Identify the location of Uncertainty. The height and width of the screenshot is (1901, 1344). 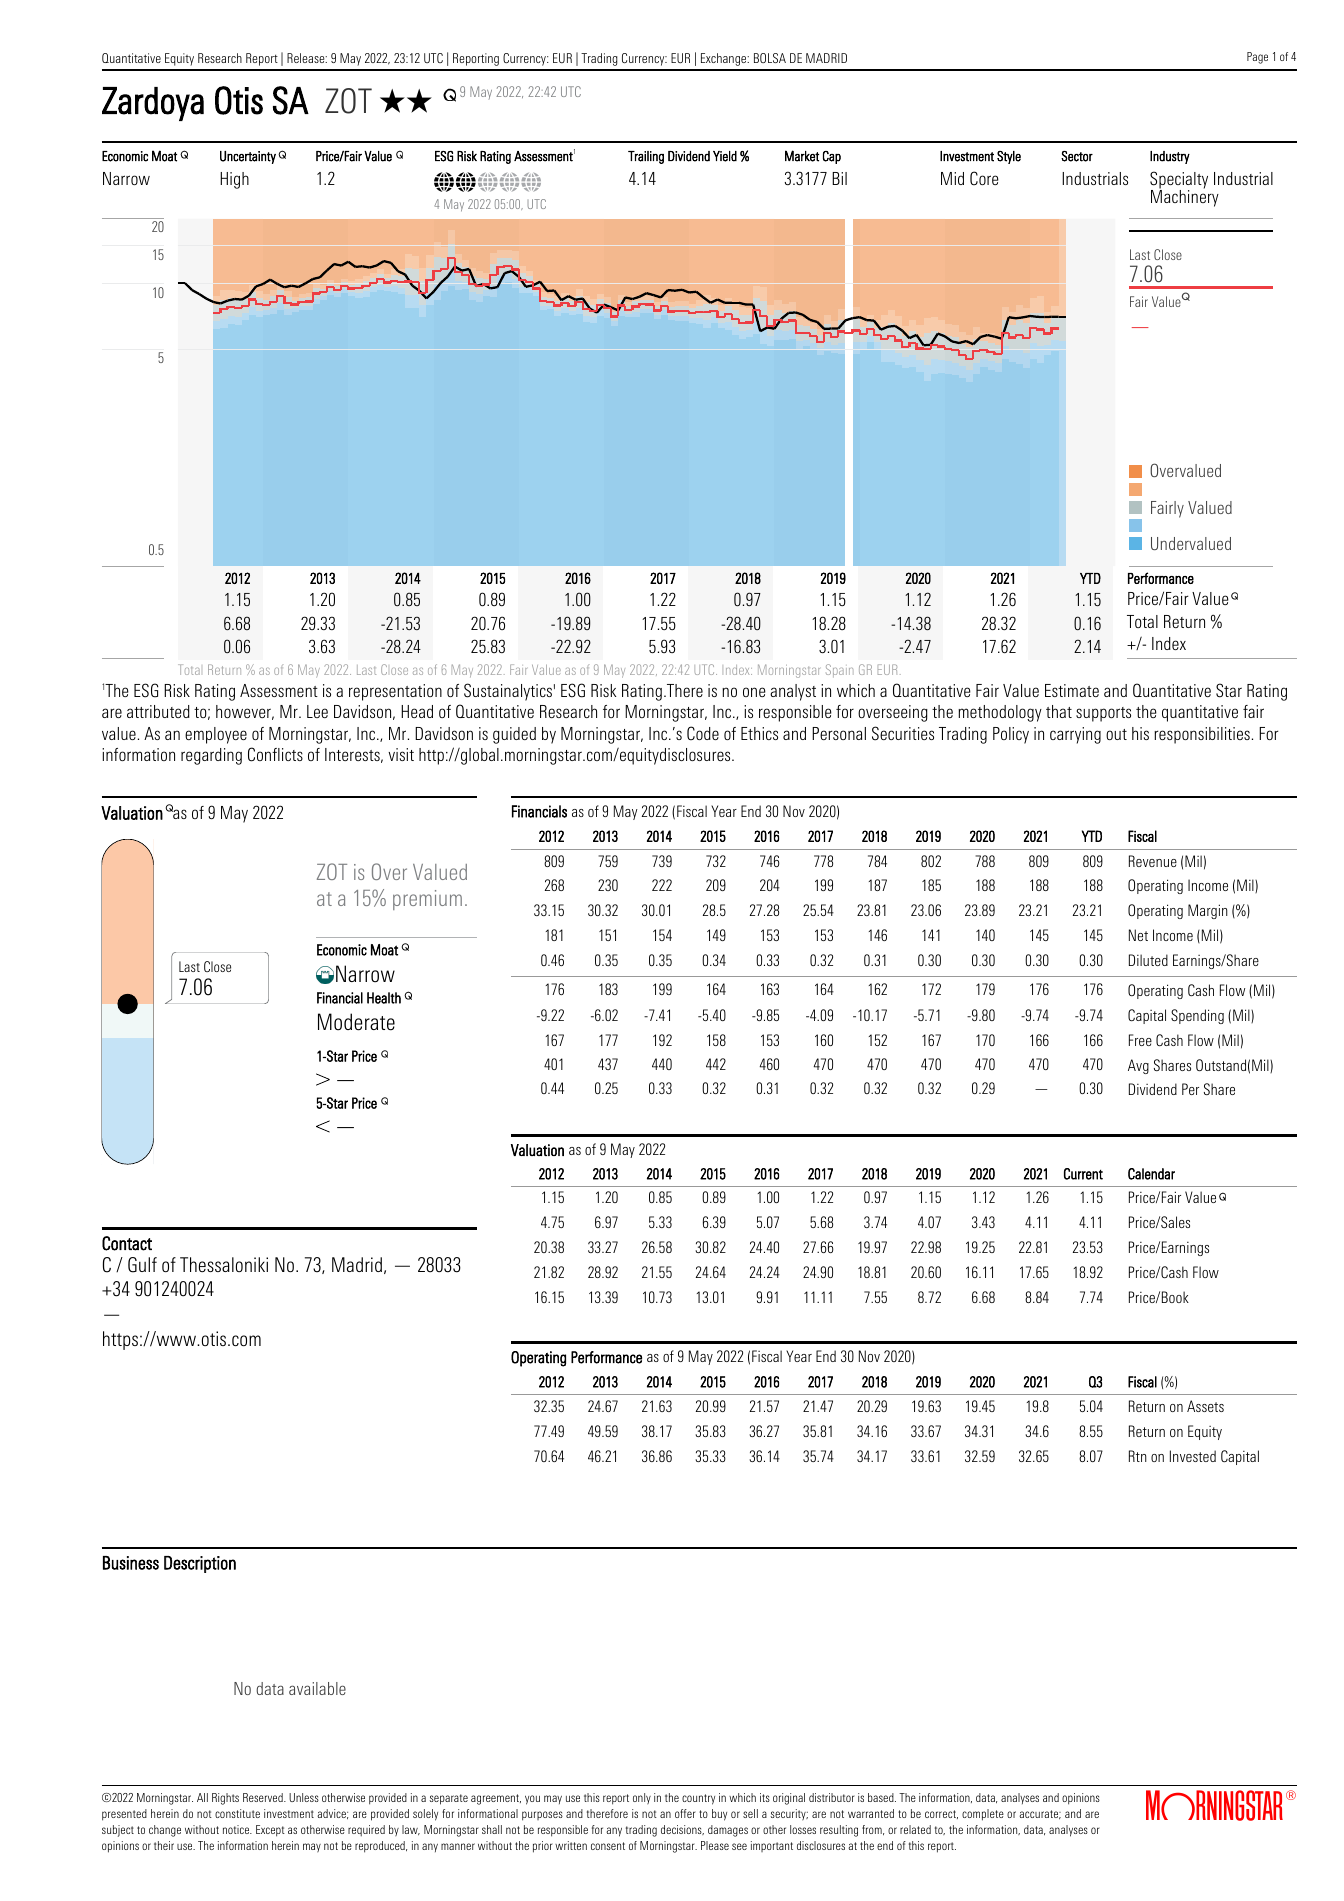
(248, 157).
